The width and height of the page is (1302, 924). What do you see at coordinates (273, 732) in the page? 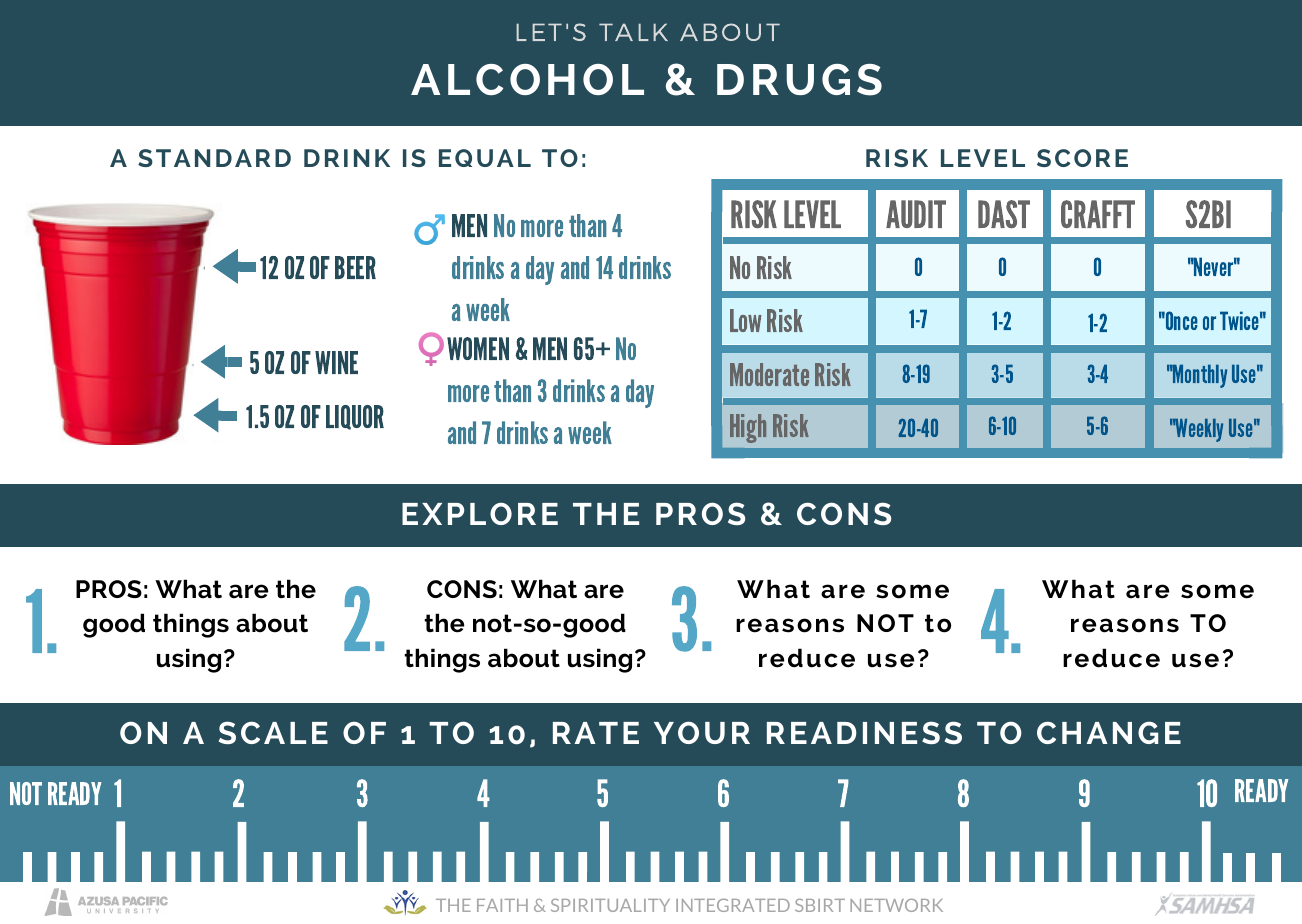
I see `SCALE` at bounding box center [273, 732].
